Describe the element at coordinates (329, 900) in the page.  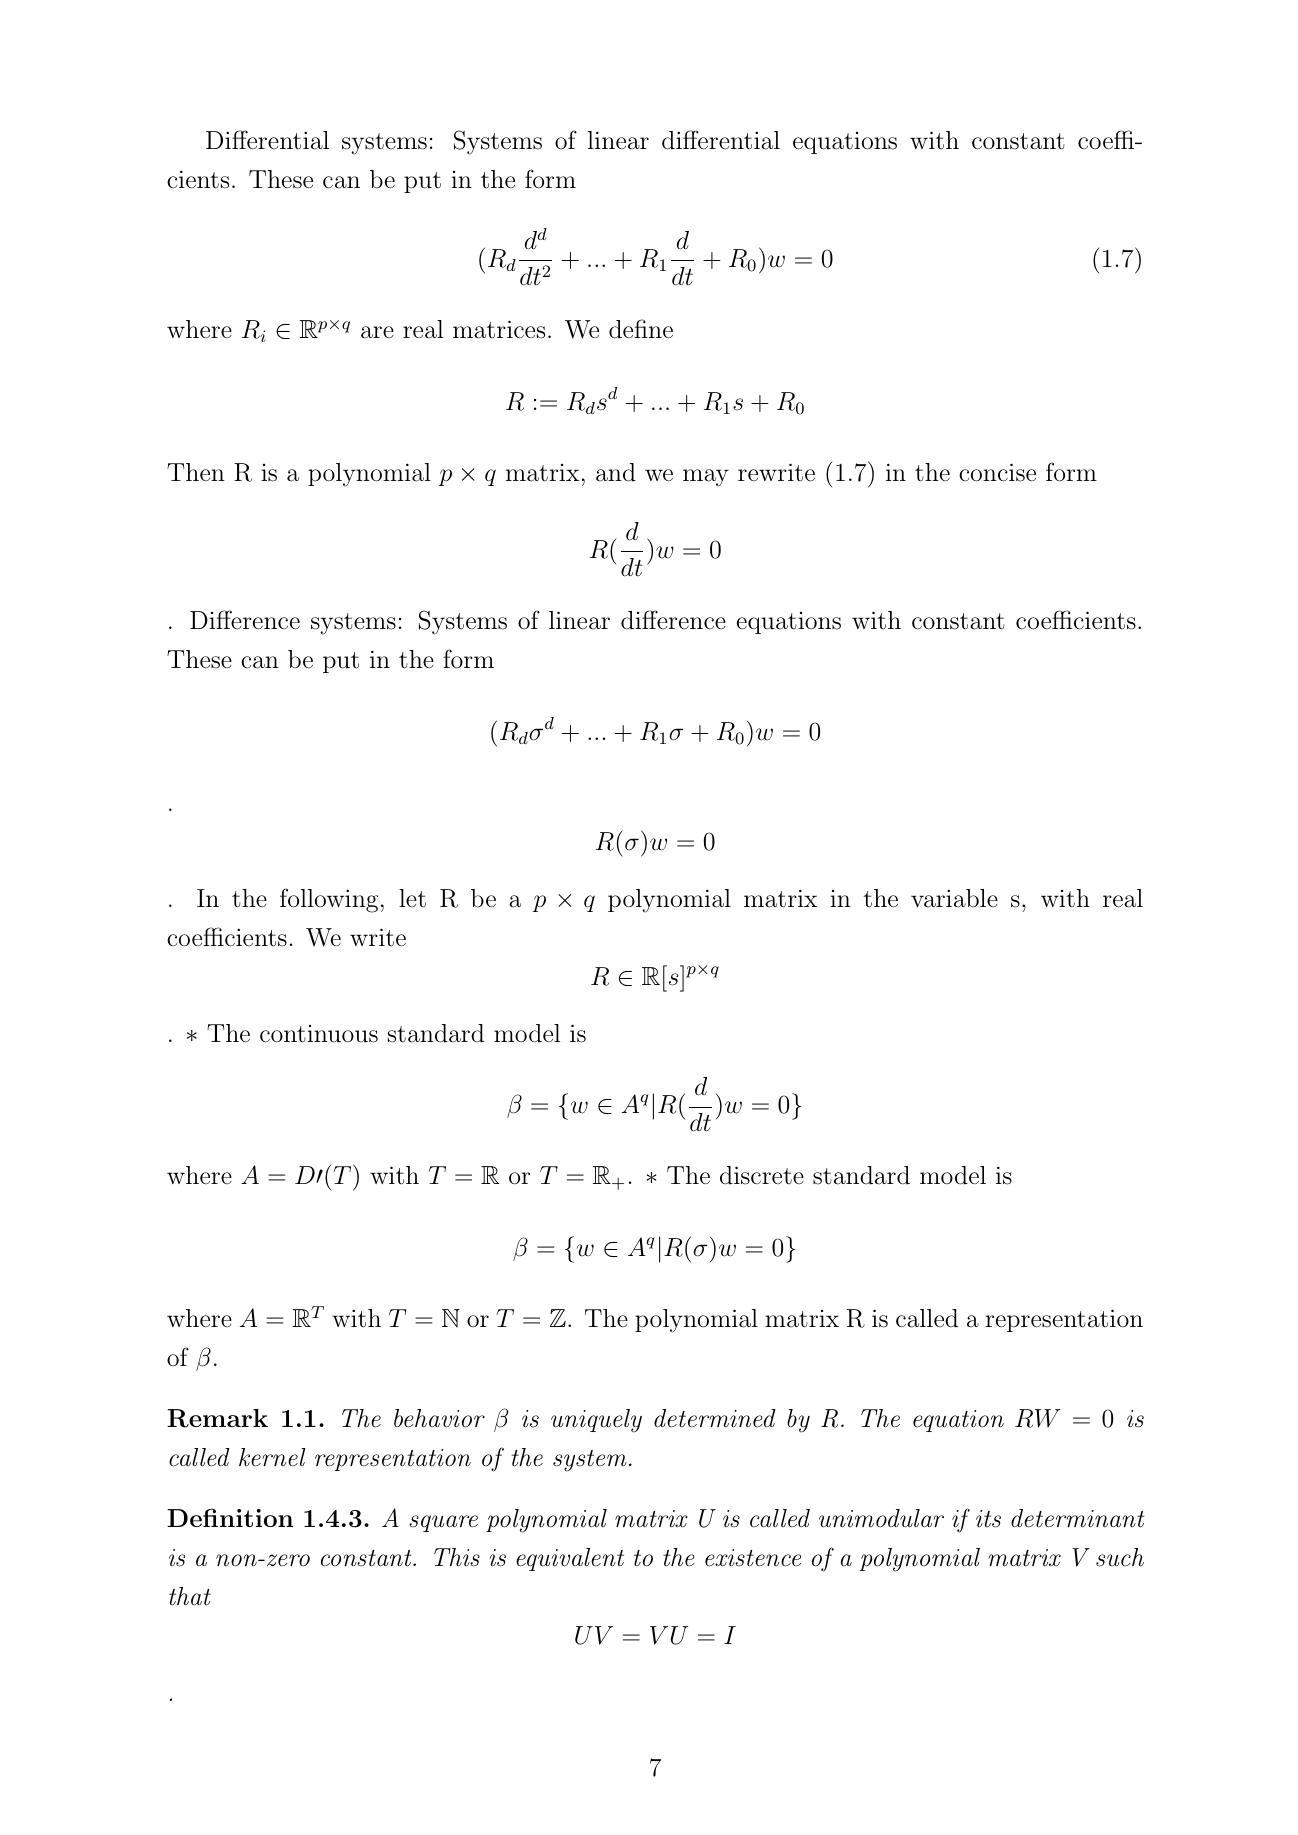
I see `following` at that location.
